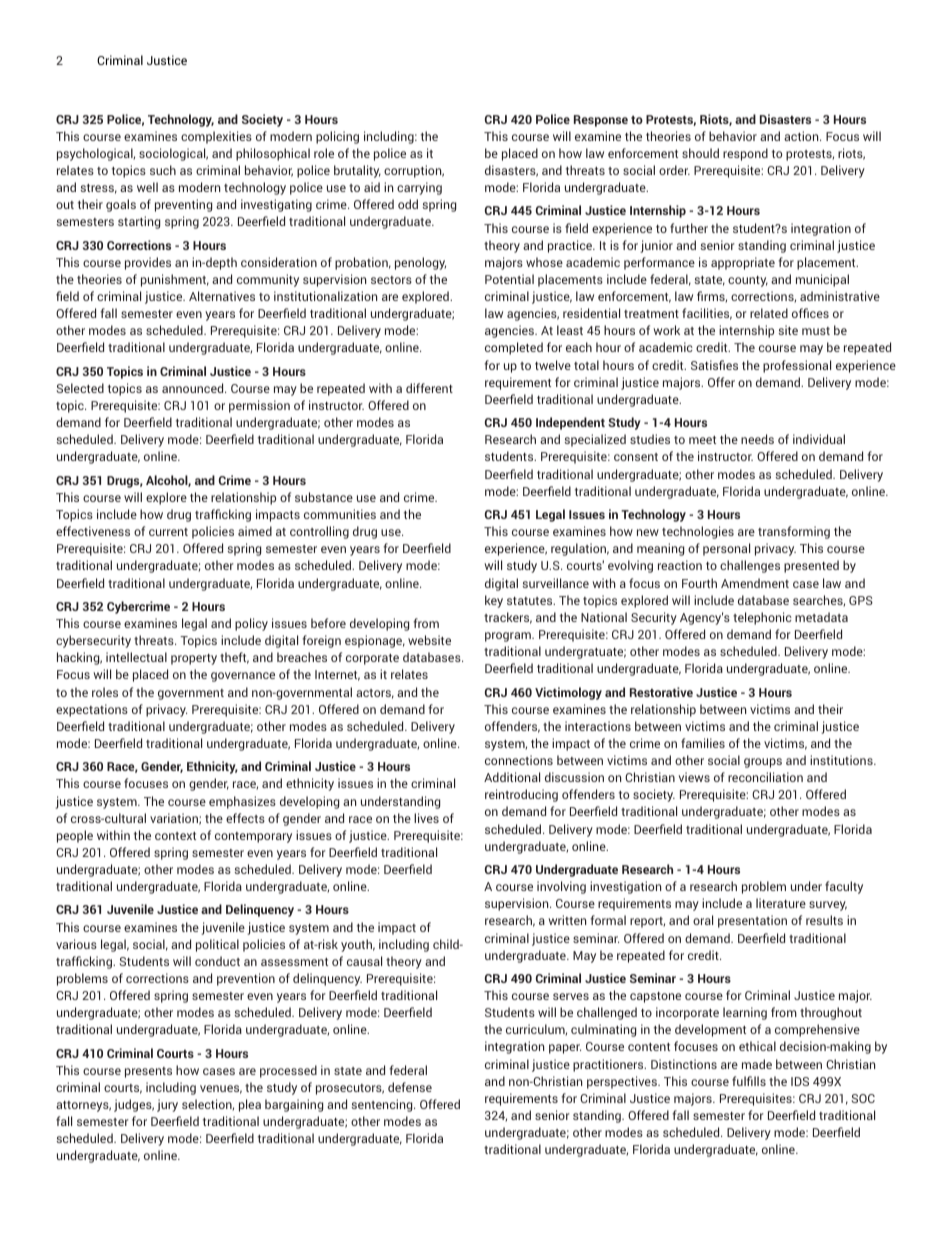 The height and width of the screenshot is (1233, 952). What do you see at coordinates (419, 188) in the screenshot?
I see `carrying` at bounding box center [419, 188].
